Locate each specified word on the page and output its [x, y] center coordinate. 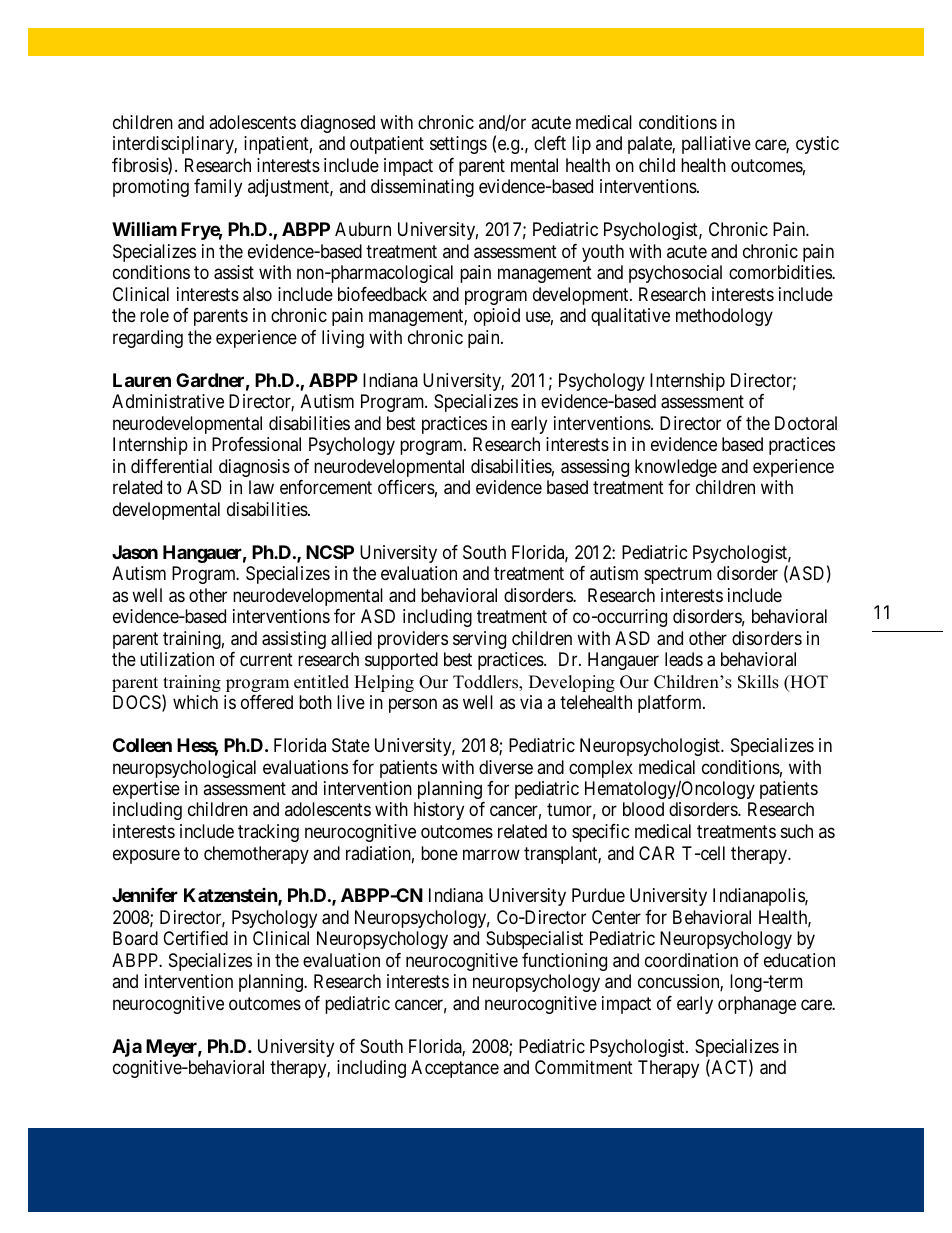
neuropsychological [184, 769]
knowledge [676, 468]
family [218, 188]
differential [171, 466]
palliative [716, 145]
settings [458, 145]
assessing [595, 468]
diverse [506, 767]
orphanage [757, 1005]
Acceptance [455, 1069]
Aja [127, 1048]
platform [671, 704]
